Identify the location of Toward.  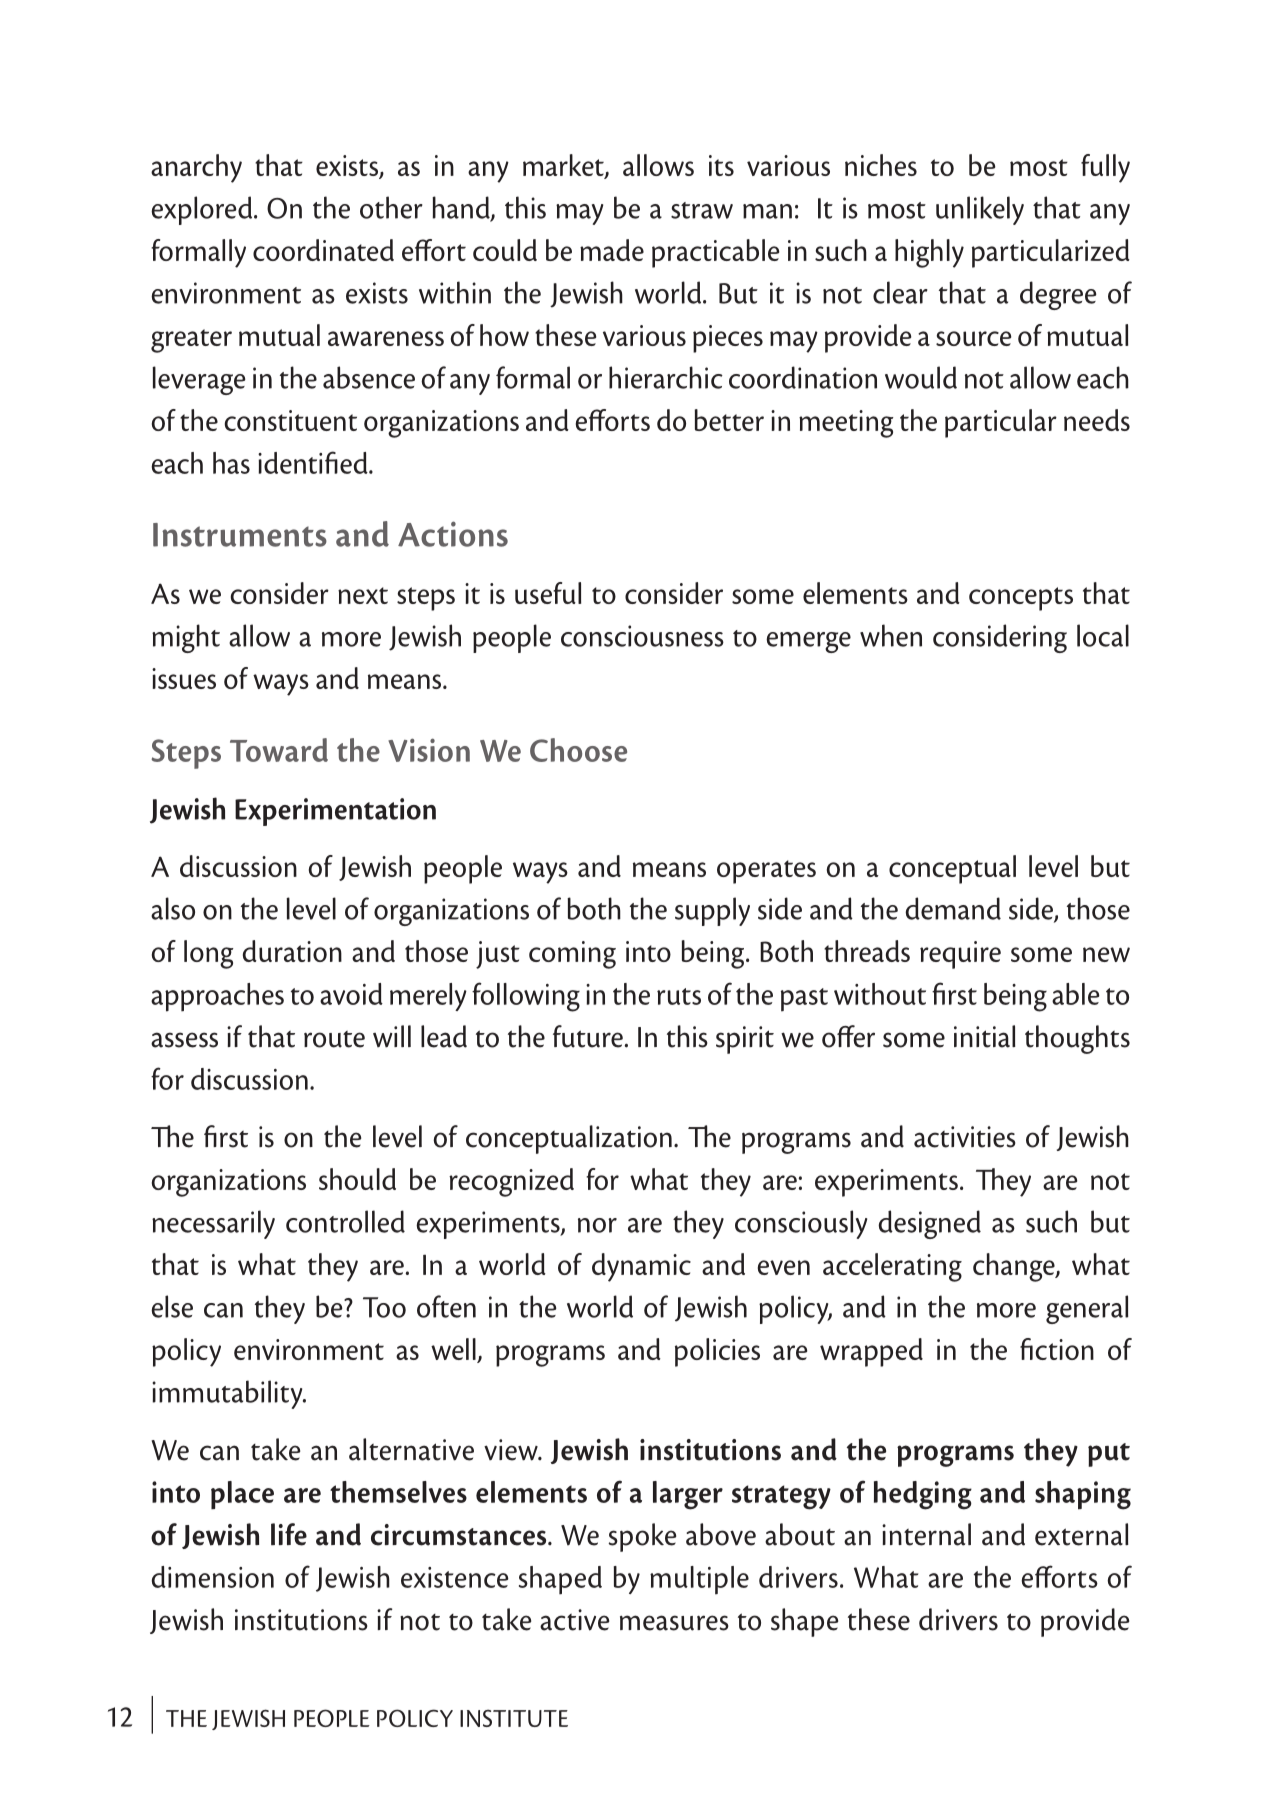
(279, 750).
